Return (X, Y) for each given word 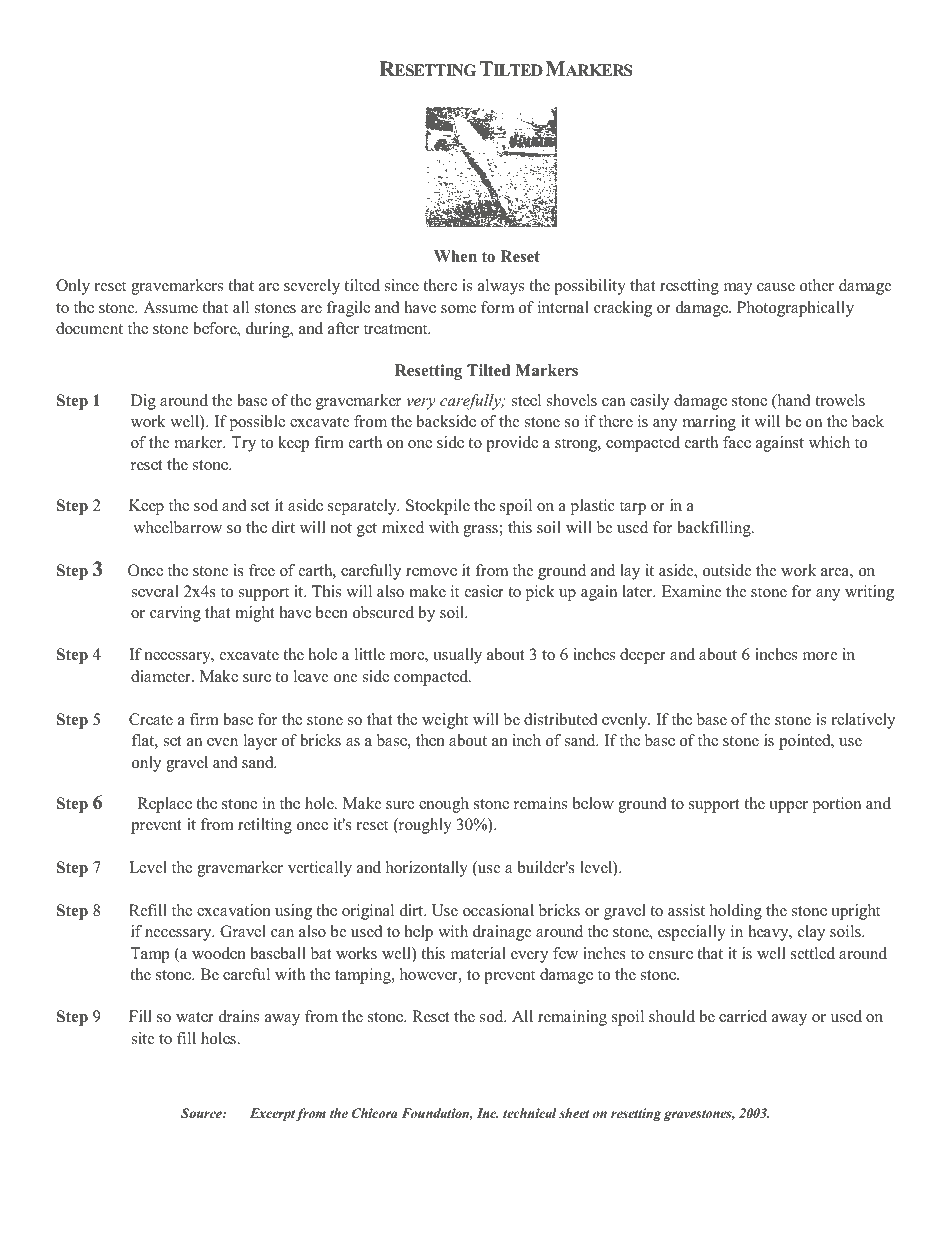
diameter (162, 676)
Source (202, 1113)
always (501, 287)
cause (776, 287)
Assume (170, 307)
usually (457, 656)
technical (530, 1113)
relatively (863, 721)
